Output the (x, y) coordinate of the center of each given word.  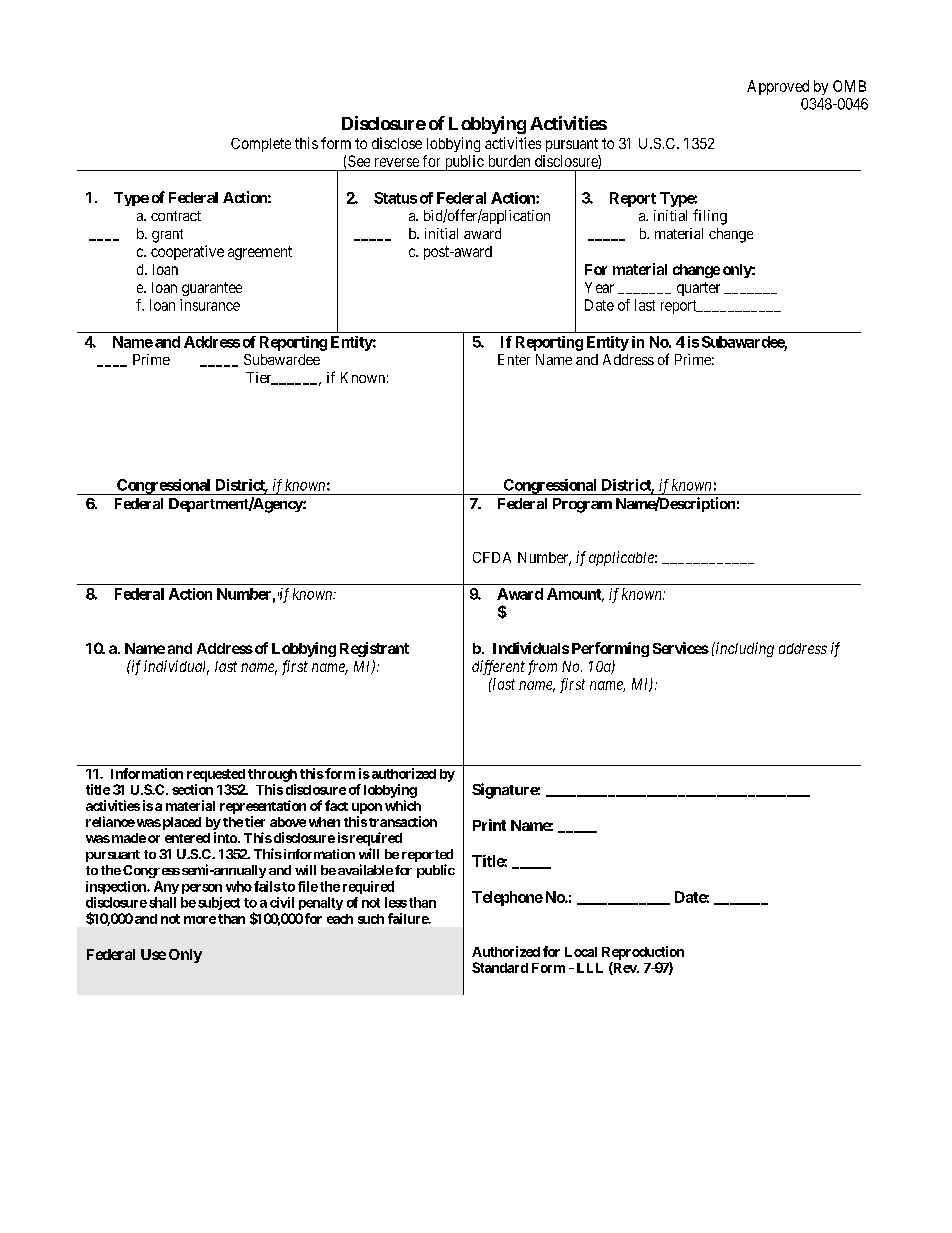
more (200, 920)
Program (582, 505)
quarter (698, 289)
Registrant (374, 649)
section (192, 789)
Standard (500, 967)
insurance (210, 305)
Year (599, 287)
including (744, 649)
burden (509, 161)
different (498, 667)
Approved (778, 87)
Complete (261, 145)
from (542, 667)
